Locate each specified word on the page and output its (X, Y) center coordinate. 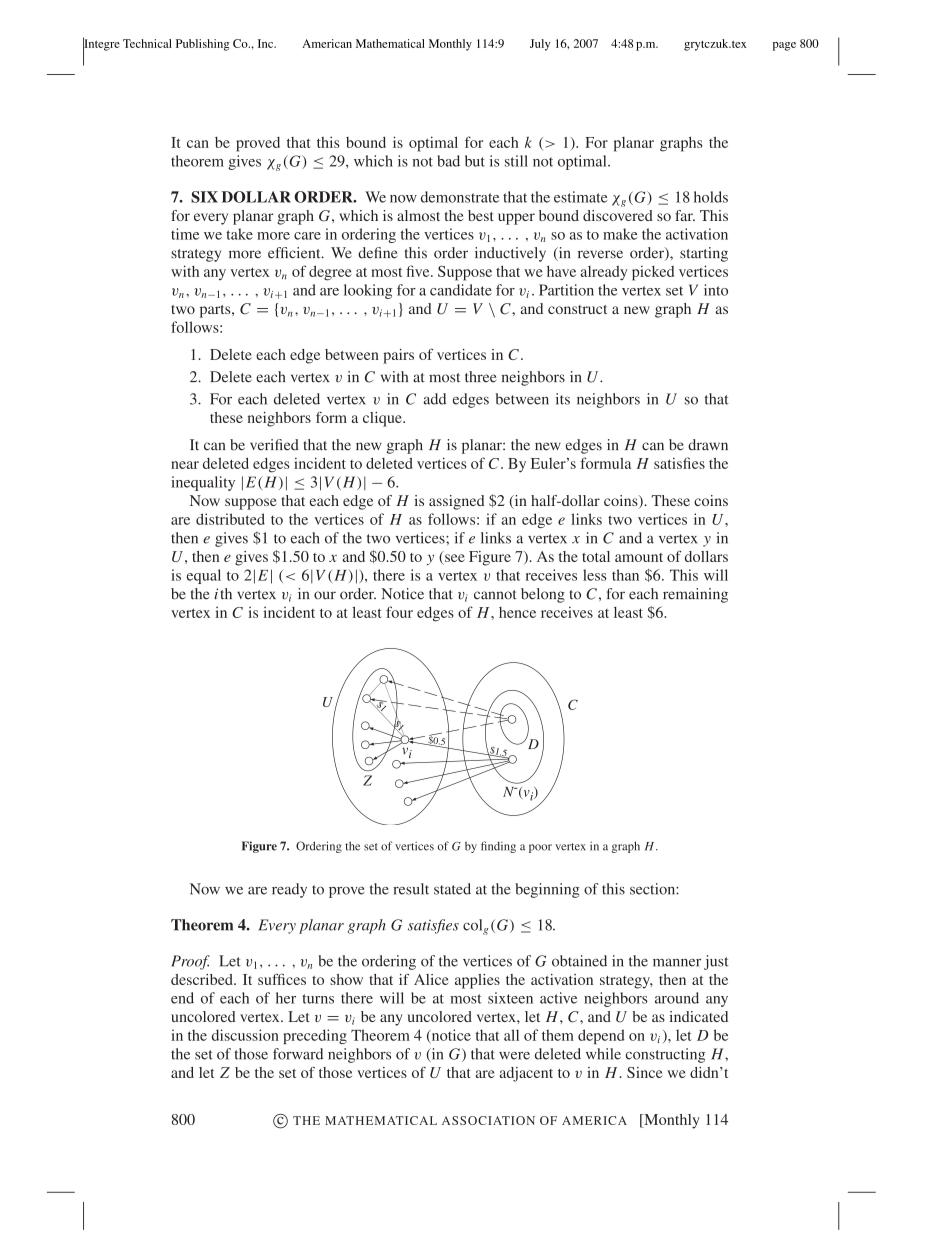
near (185, 465)
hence (517, 612)
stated (452, 889)
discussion (245, 1035)
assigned (457, 502)
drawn (708, 445)
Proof (190, 962)
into (716, 290)
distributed (230, 519)
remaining (695, 595)
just (716, 962)
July (540, 45)
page (784, 46)
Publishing (202, 45)
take (239, 234)
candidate (461, 290)
